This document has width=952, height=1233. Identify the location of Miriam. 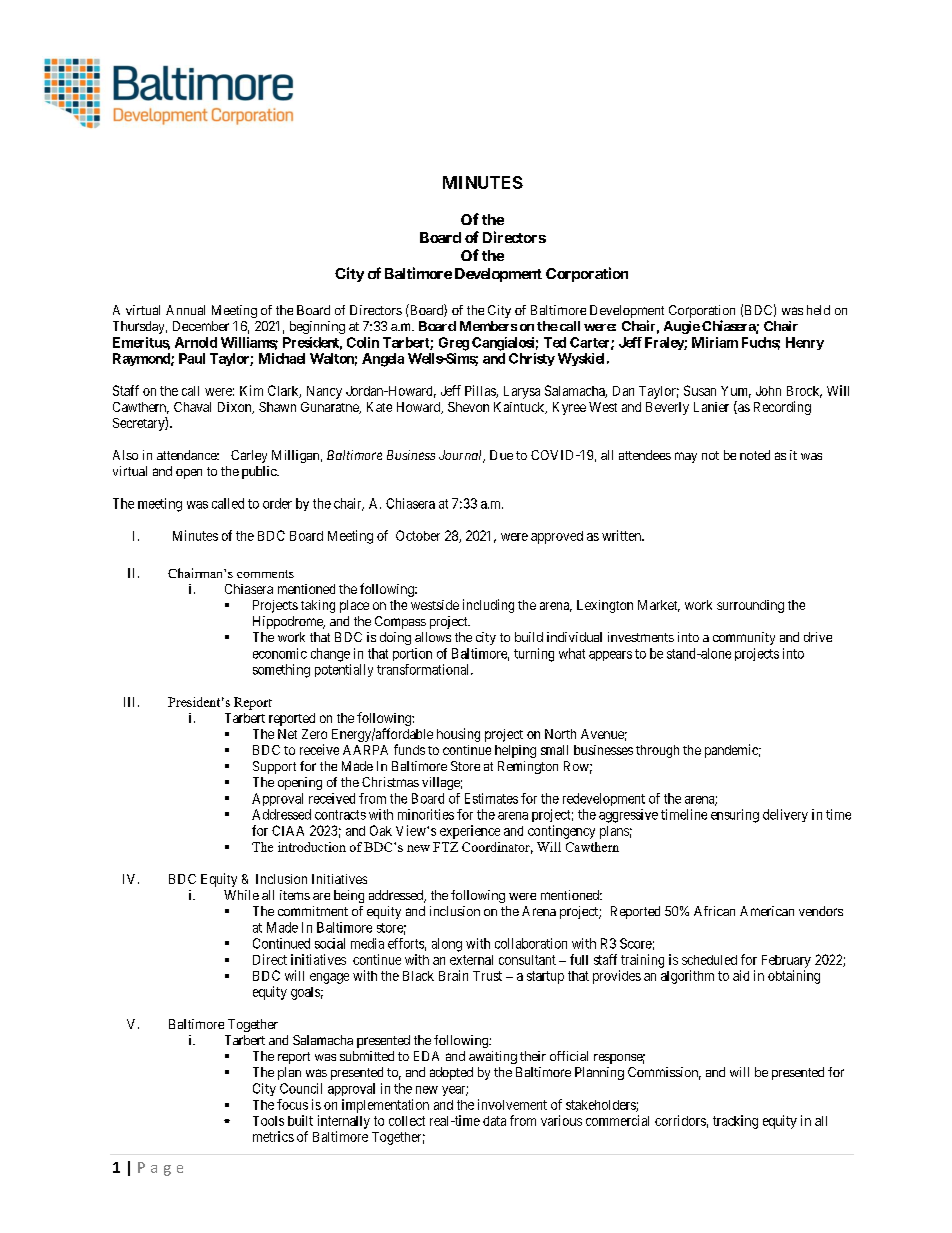
(715, 342).
